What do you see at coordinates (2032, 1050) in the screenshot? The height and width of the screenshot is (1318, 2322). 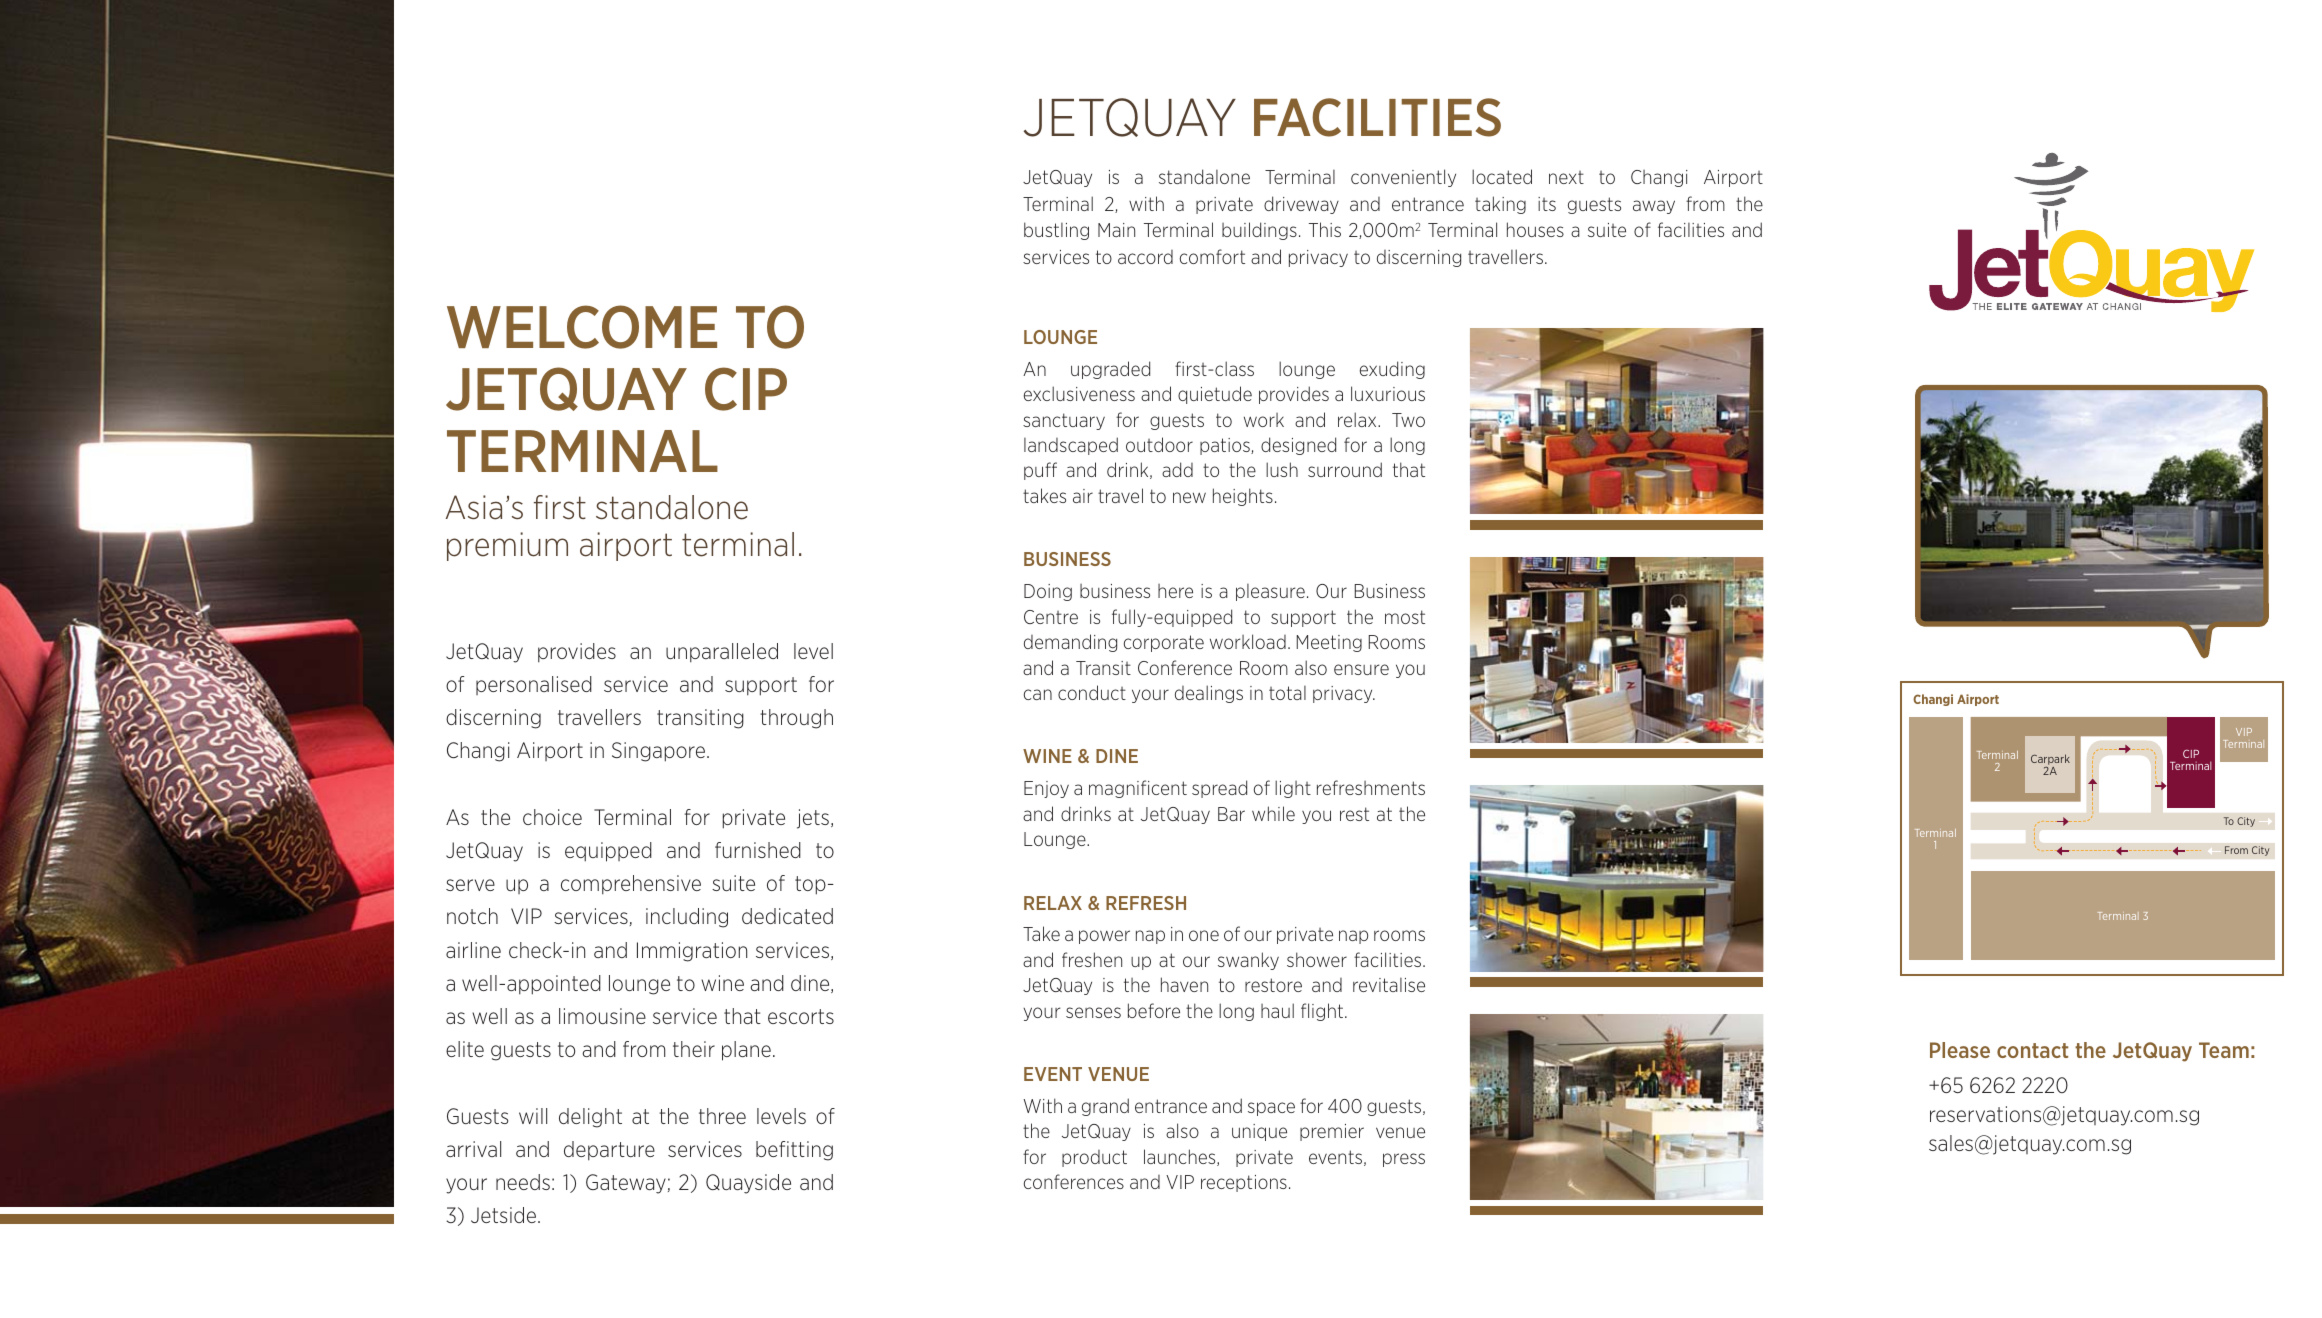 I see `contact` at bounding box center [2032, 1050].
